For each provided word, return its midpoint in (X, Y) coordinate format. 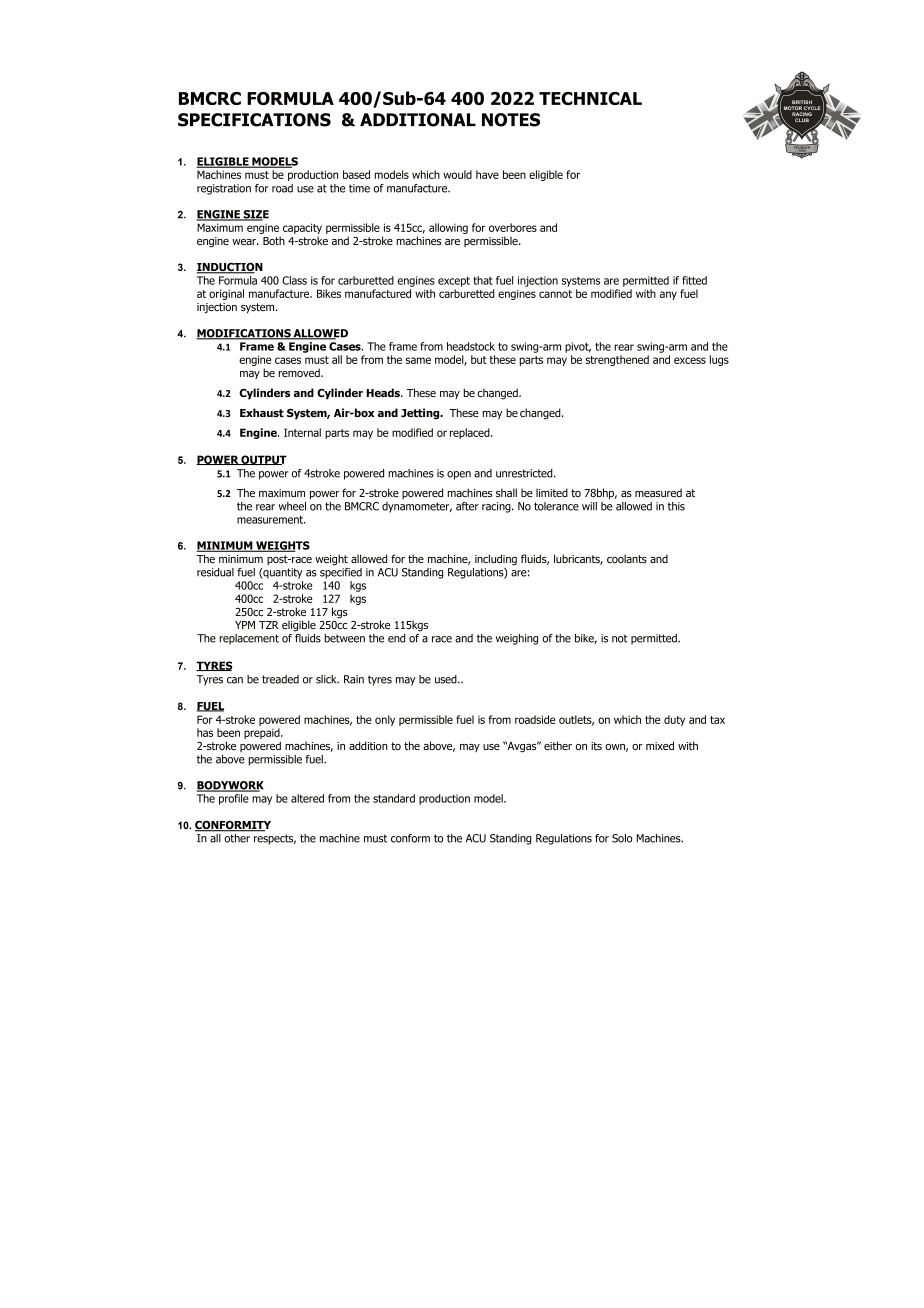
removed (300, 372)
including (496, 559)
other (237, 837)
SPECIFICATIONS (254, 120)
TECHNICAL (590, 98)
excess (690, 360)
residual (215, 572)
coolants (627, 558)
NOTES (511, 120)
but (479, 359)
